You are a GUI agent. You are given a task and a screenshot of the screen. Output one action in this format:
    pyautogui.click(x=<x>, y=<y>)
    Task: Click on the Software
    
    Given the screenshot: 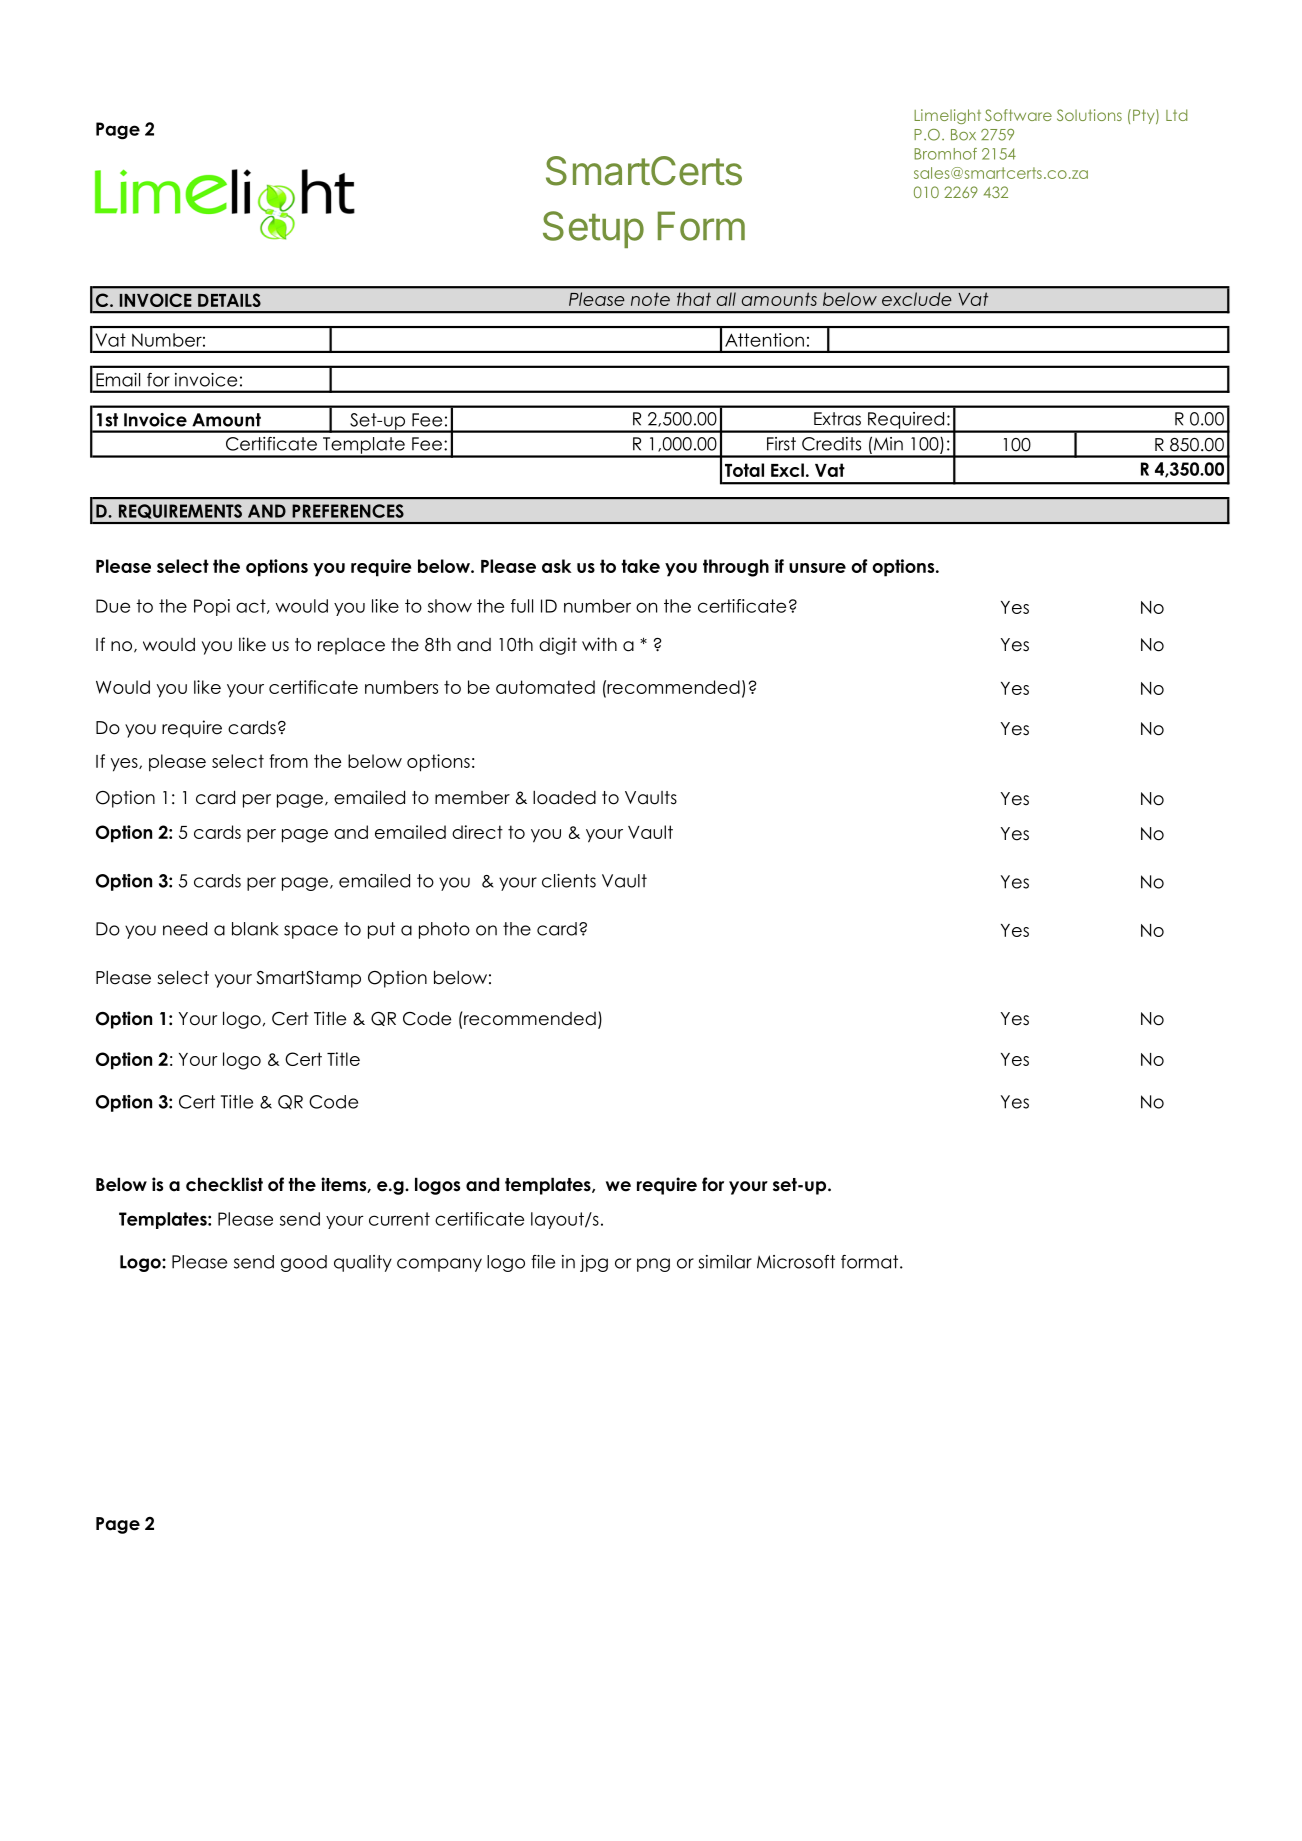 What is the action you would take?
    pyautogui.click(x=1018, y=115)
